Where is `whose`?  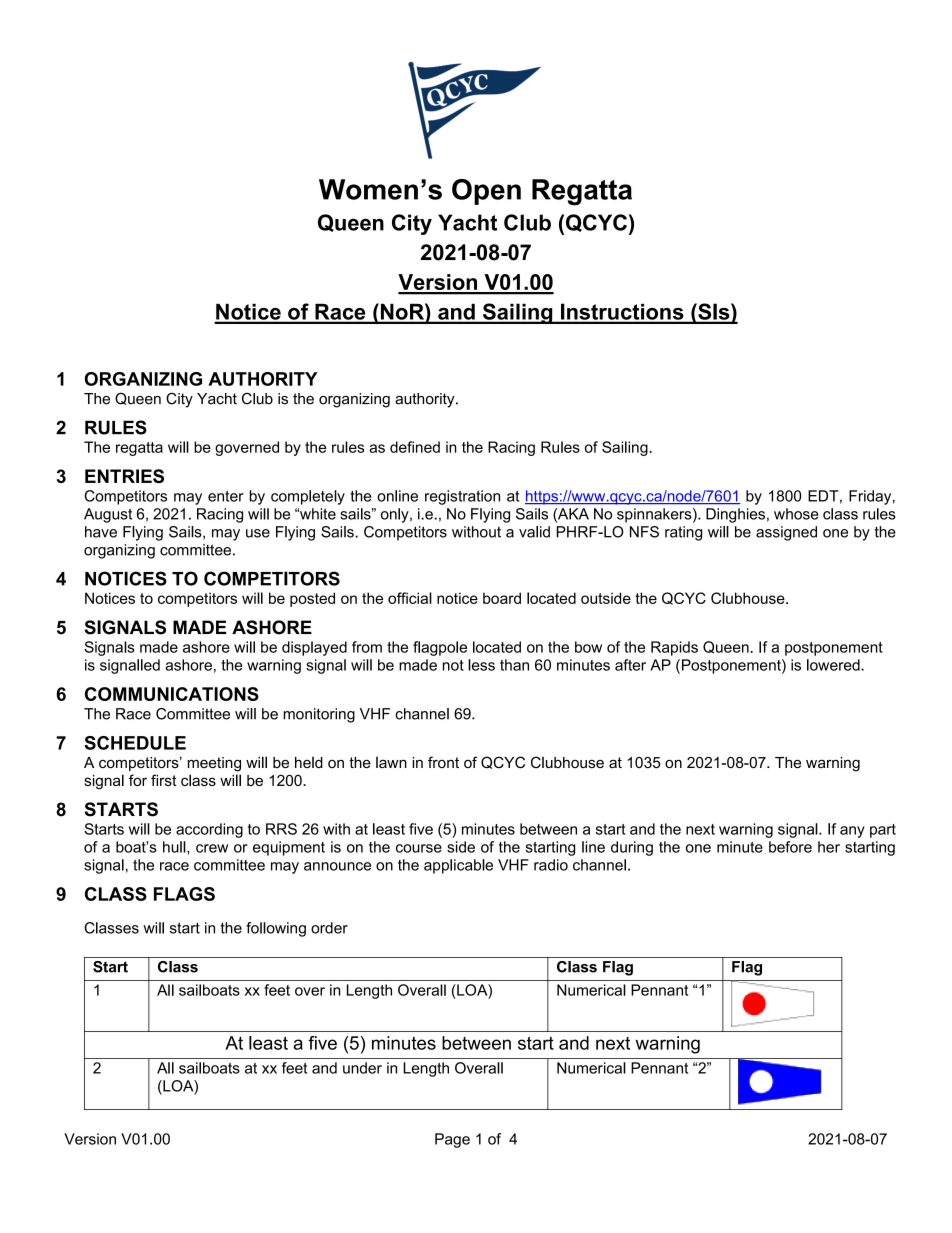 whose is located at coordinates (796, 514).
